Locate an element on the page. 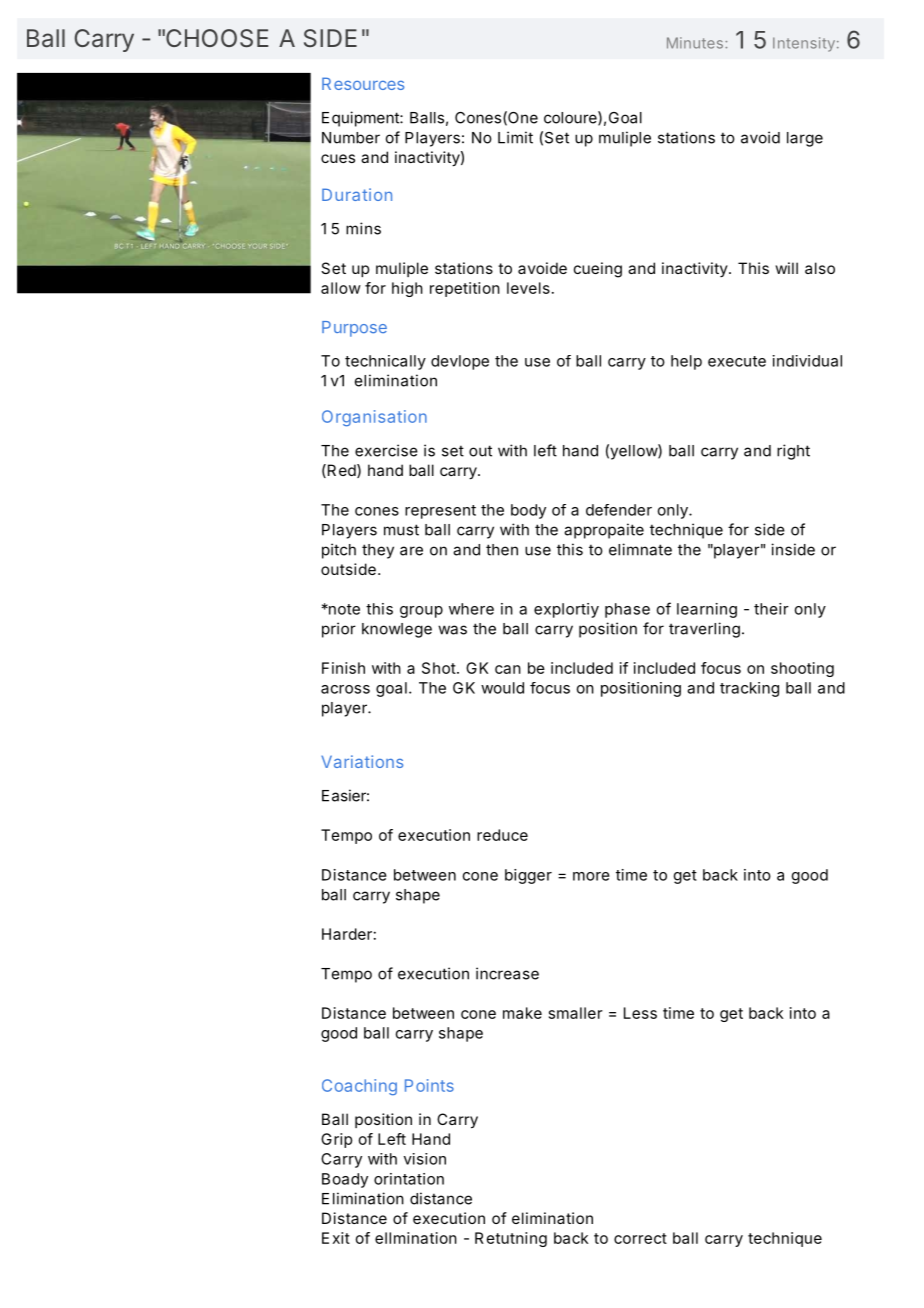  correct is located at coordinates (640, 1238).
